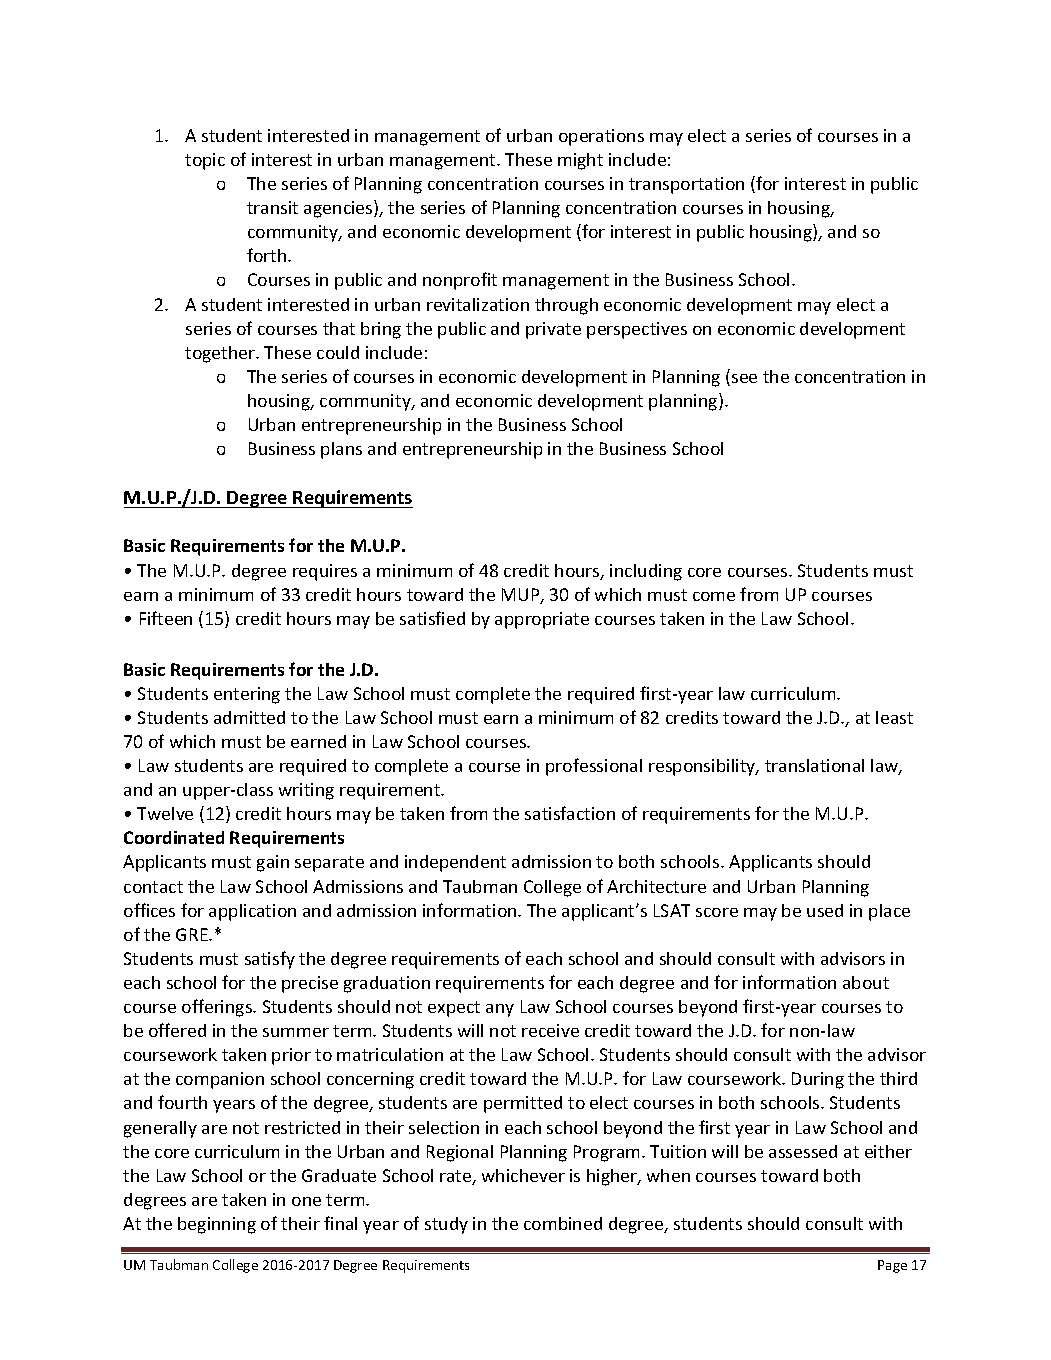 This document has height=1360, width=1051. What do you see at coordinates (686, 185) in the document?
I see `transportation` at bounding box center [686, 185].
